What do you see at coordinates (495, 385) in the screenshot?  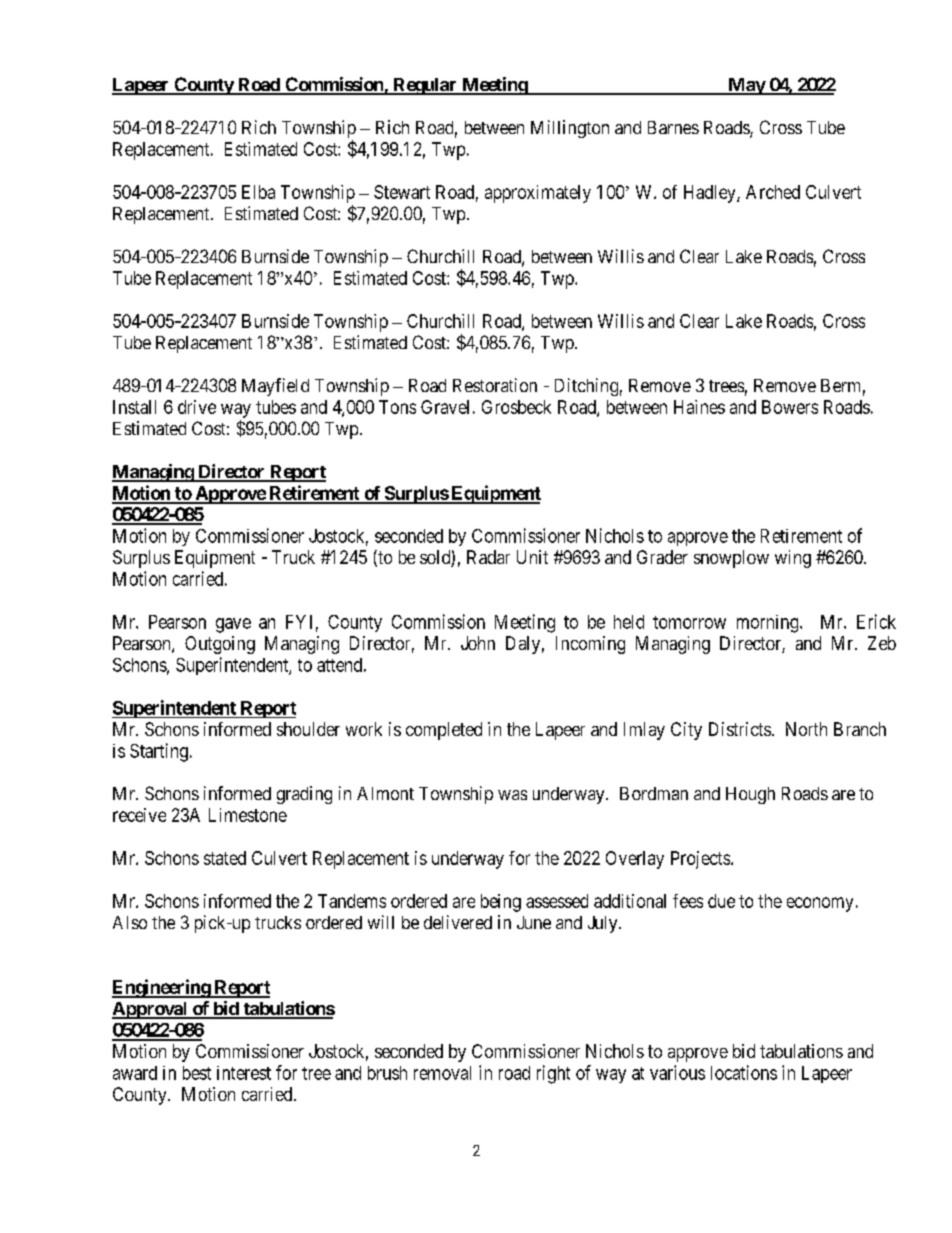 I see `Restoration` at bounding box center [495, 385].
